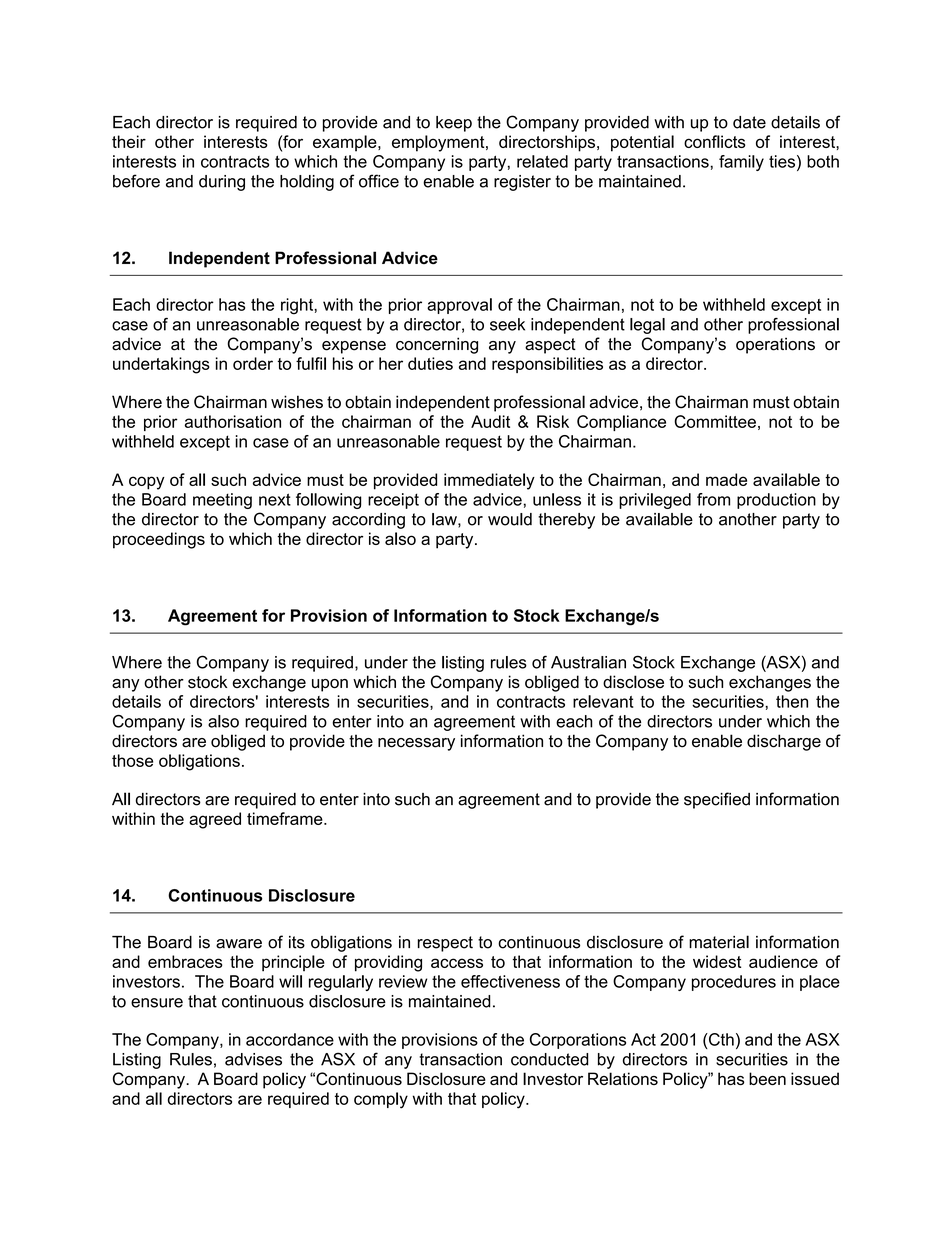  Describe the element at coordinates (726, 479) in the screenshot. I see `made` at that location.
